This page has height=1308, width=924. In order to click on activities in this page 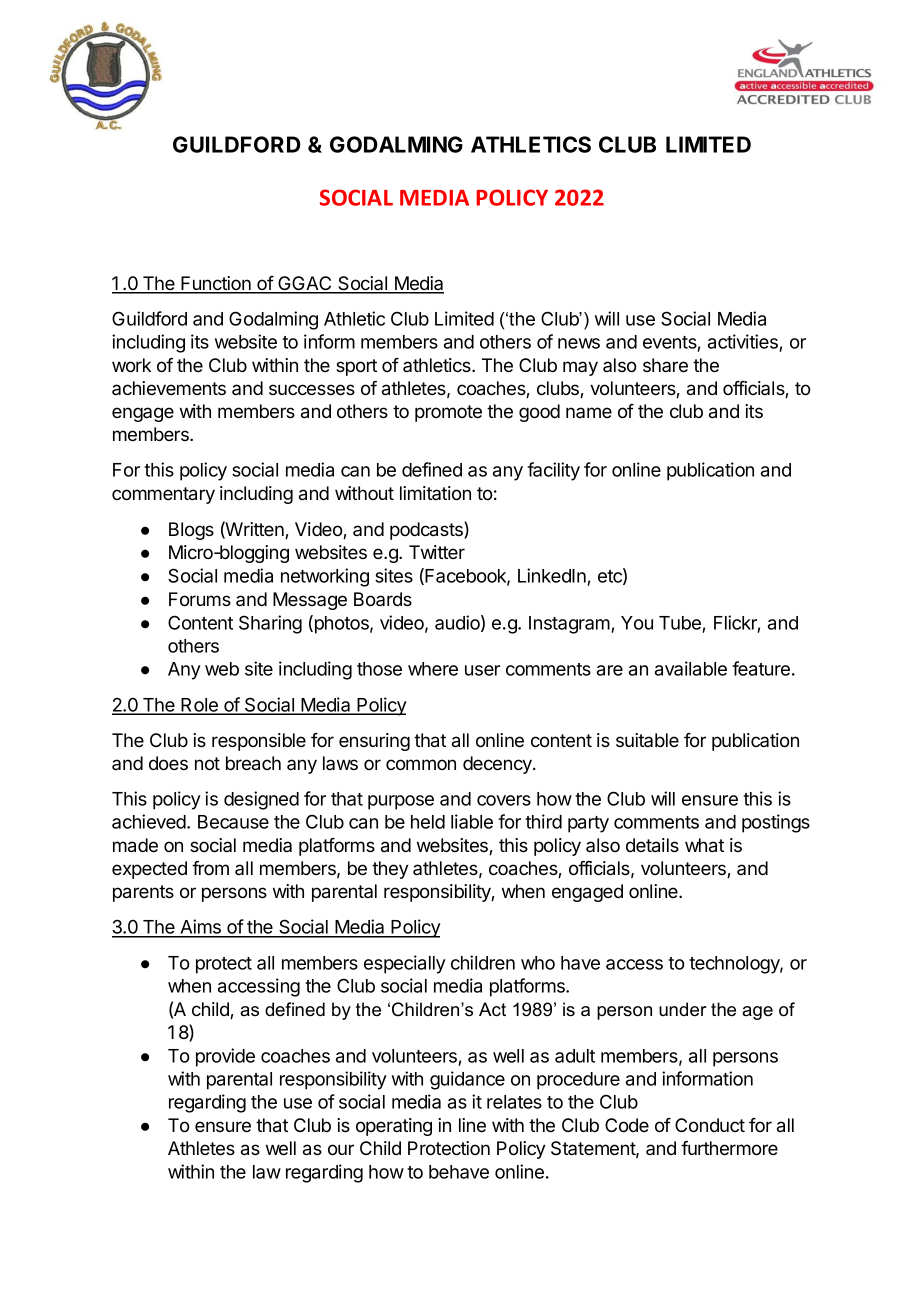, I will do `click(744, 343)`.
